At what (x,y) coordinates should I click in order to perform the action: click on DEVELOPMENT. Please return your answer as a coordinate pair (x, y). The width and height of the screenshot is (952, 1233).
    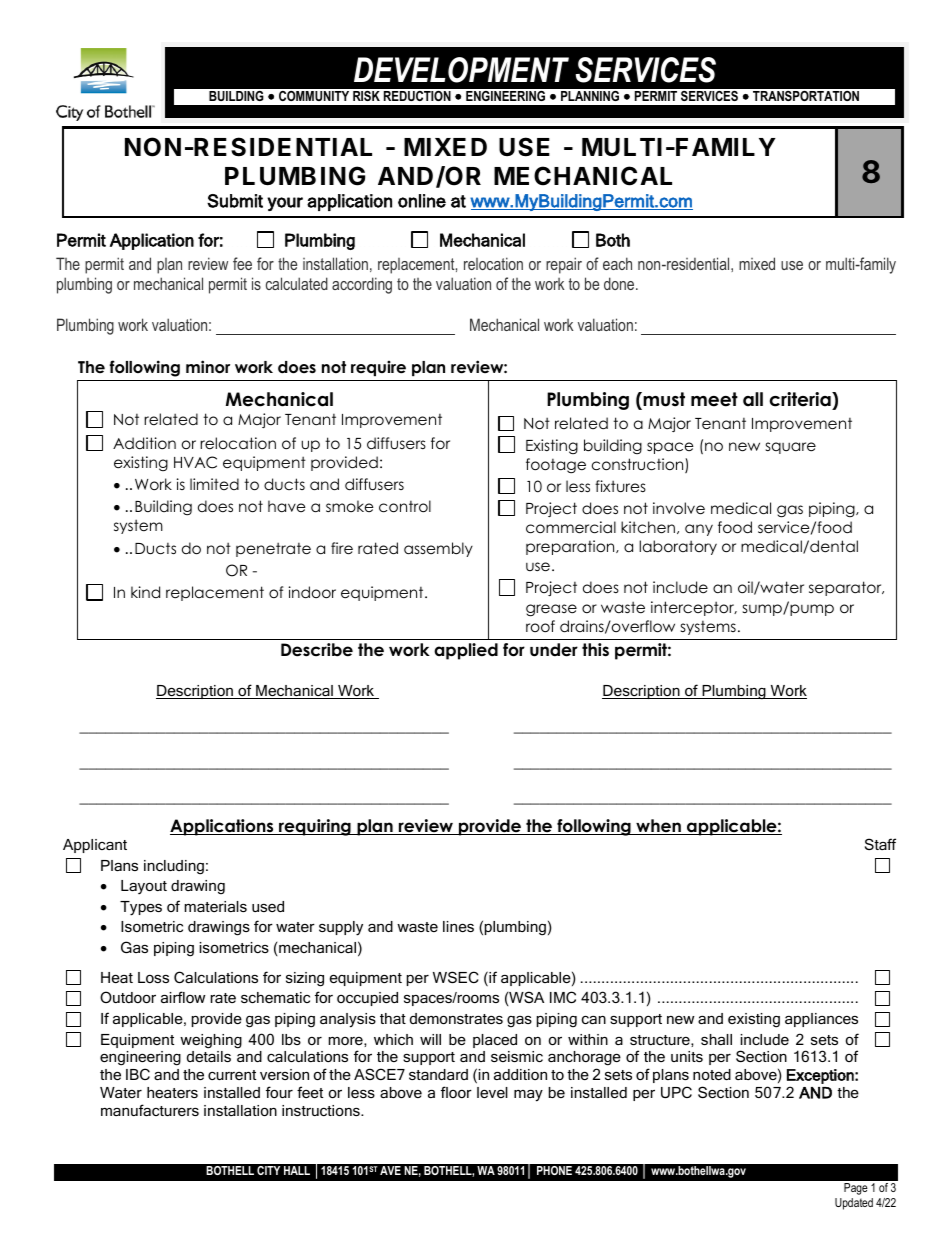
    Looking at the image, I should click on (461, 70).
